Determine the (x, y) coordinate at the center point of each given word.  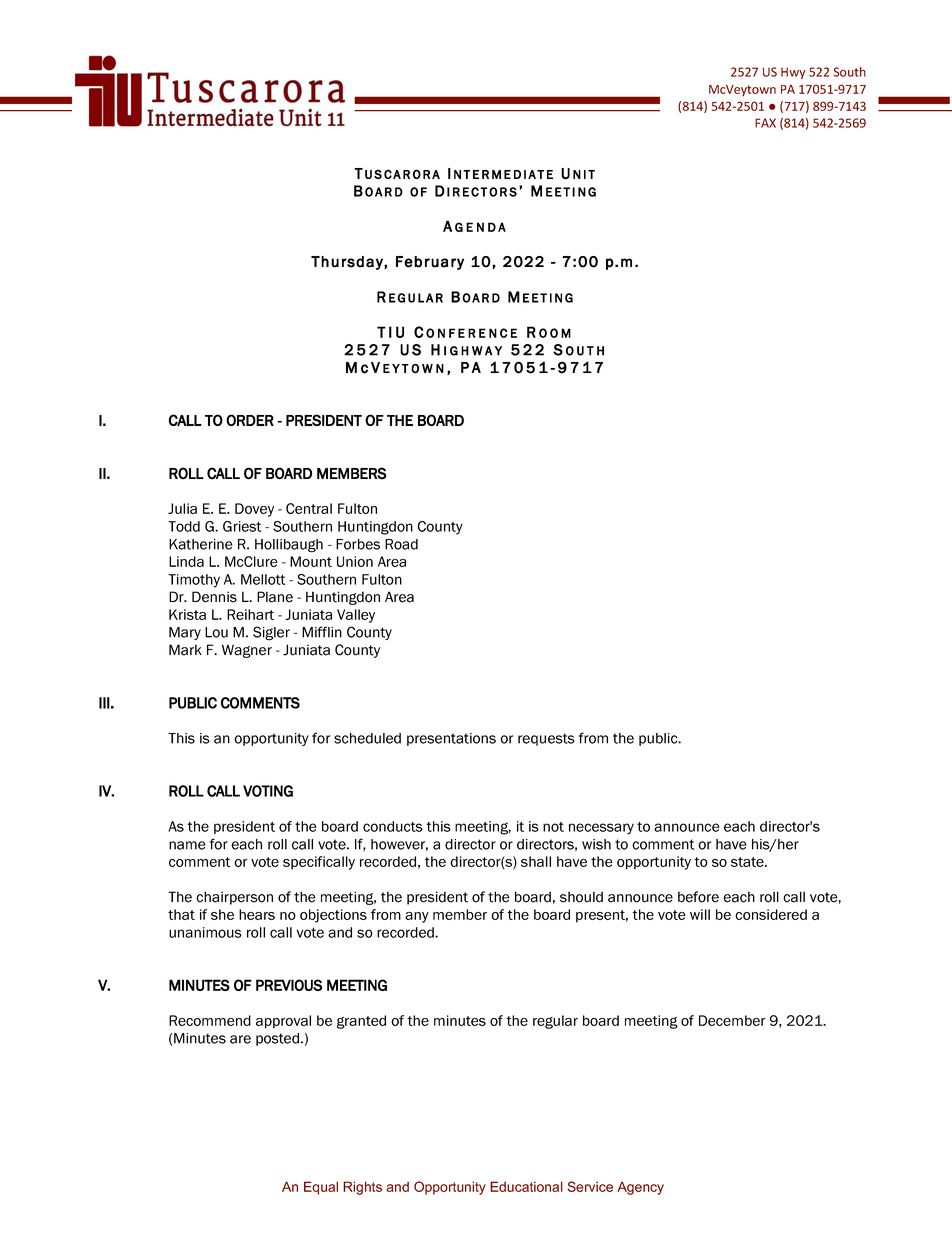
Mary (185, 633)
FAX (765, 123)
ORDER (250, 420)
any (417, 917)
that (181, 914)
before (698, 897)
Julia (182, 508)
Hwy (793, 73)
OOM (555, 333)
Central (309, 508)
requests (546, 739)
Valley (356, 616)
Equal (321, 1188)
